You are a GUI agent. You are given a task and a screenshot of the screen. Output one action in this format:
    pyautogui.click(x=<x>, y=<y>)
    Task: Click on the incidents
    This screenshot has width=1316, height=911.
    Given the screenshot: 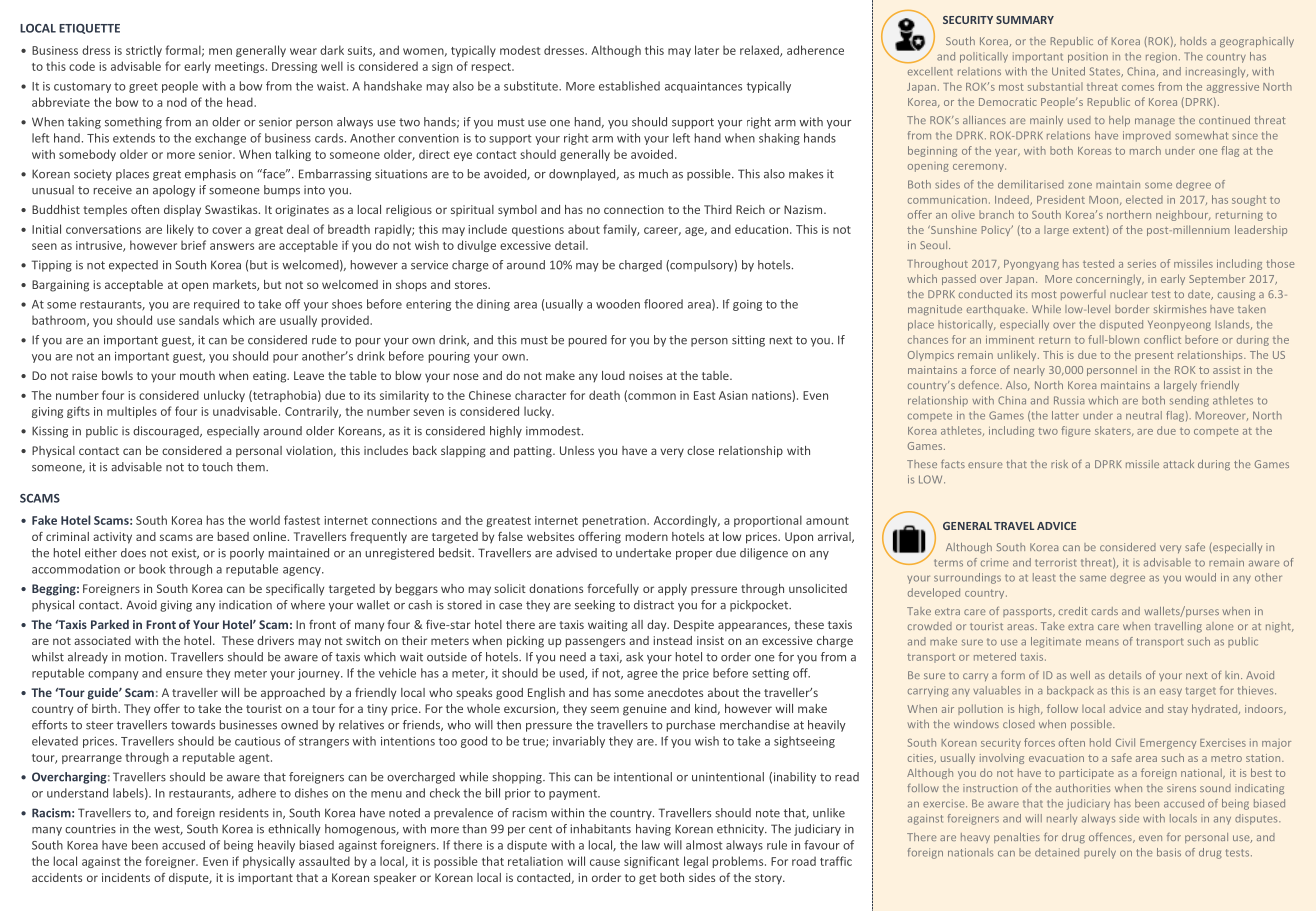 What is the action you would take?
    pyautogui.click(x=126, y=877)
